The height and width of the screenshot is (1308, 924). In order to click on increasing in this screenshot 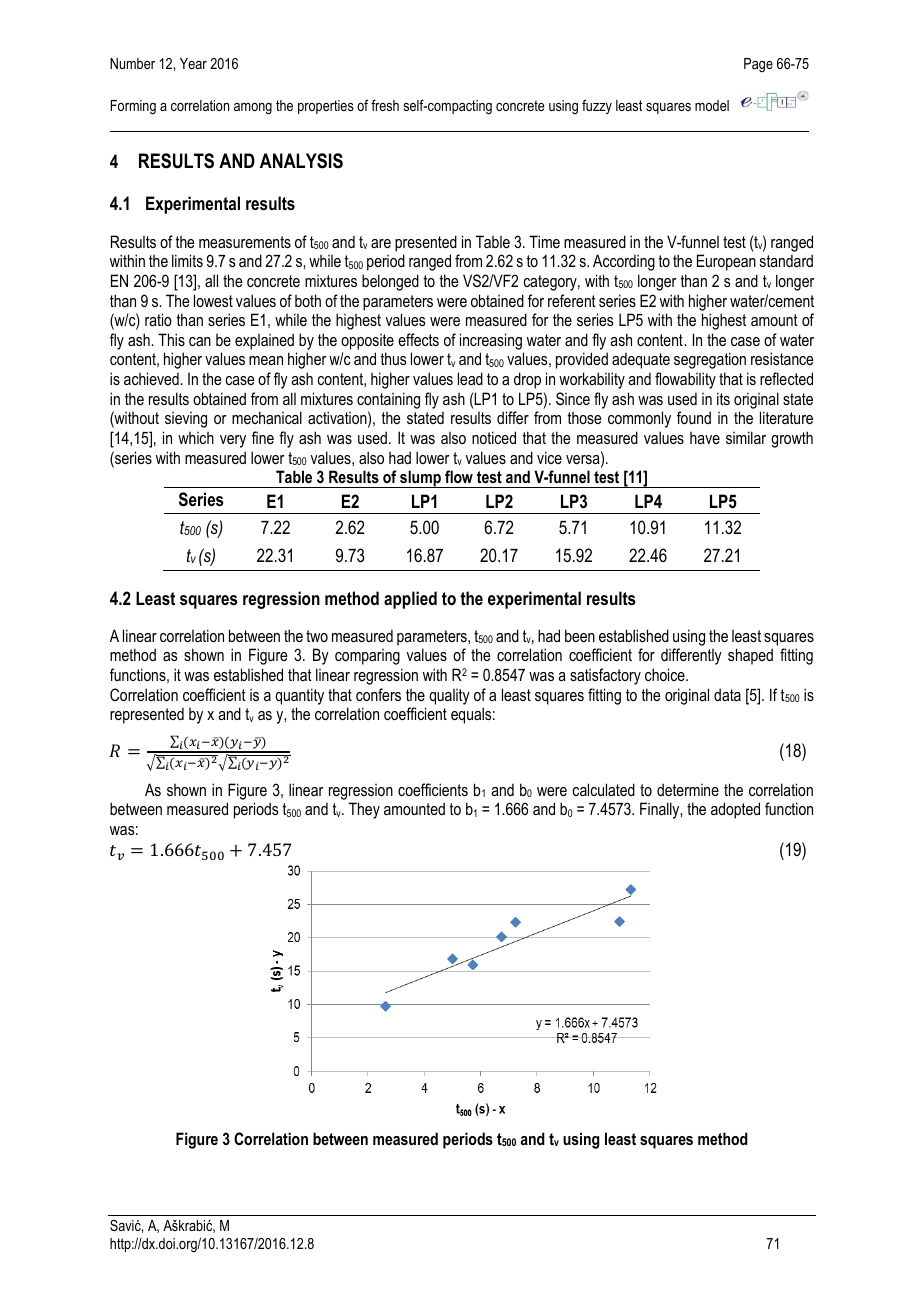, I will do `click(491, 341)`.
